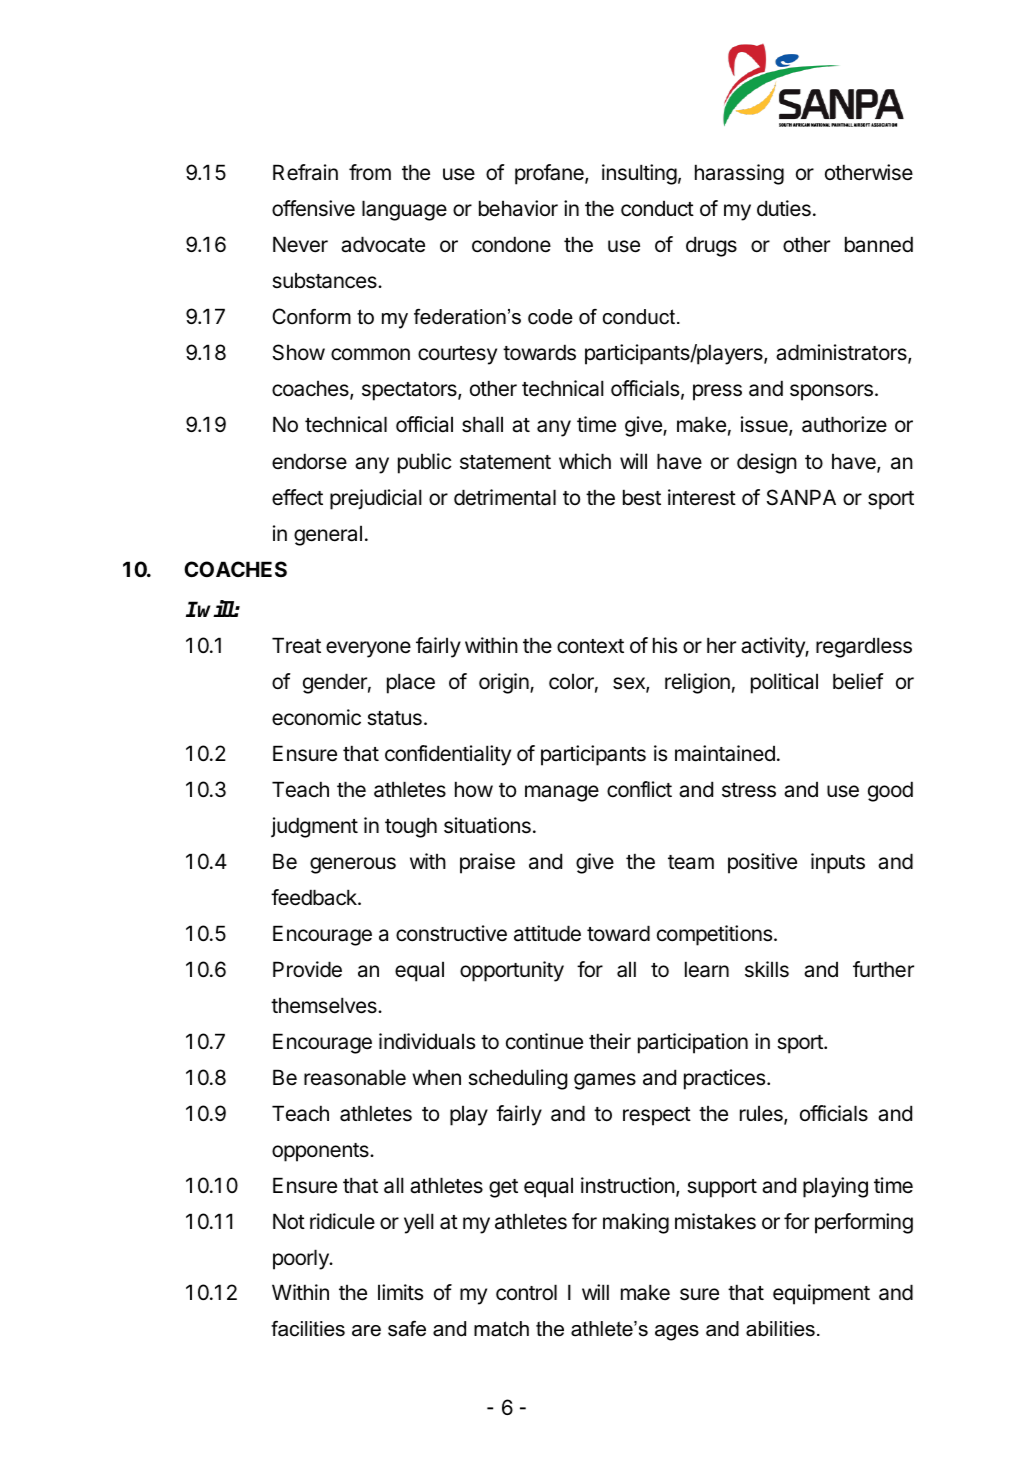 This screenshot has height=1466, width=1036. I want to click on control, so click(526, 1292).
